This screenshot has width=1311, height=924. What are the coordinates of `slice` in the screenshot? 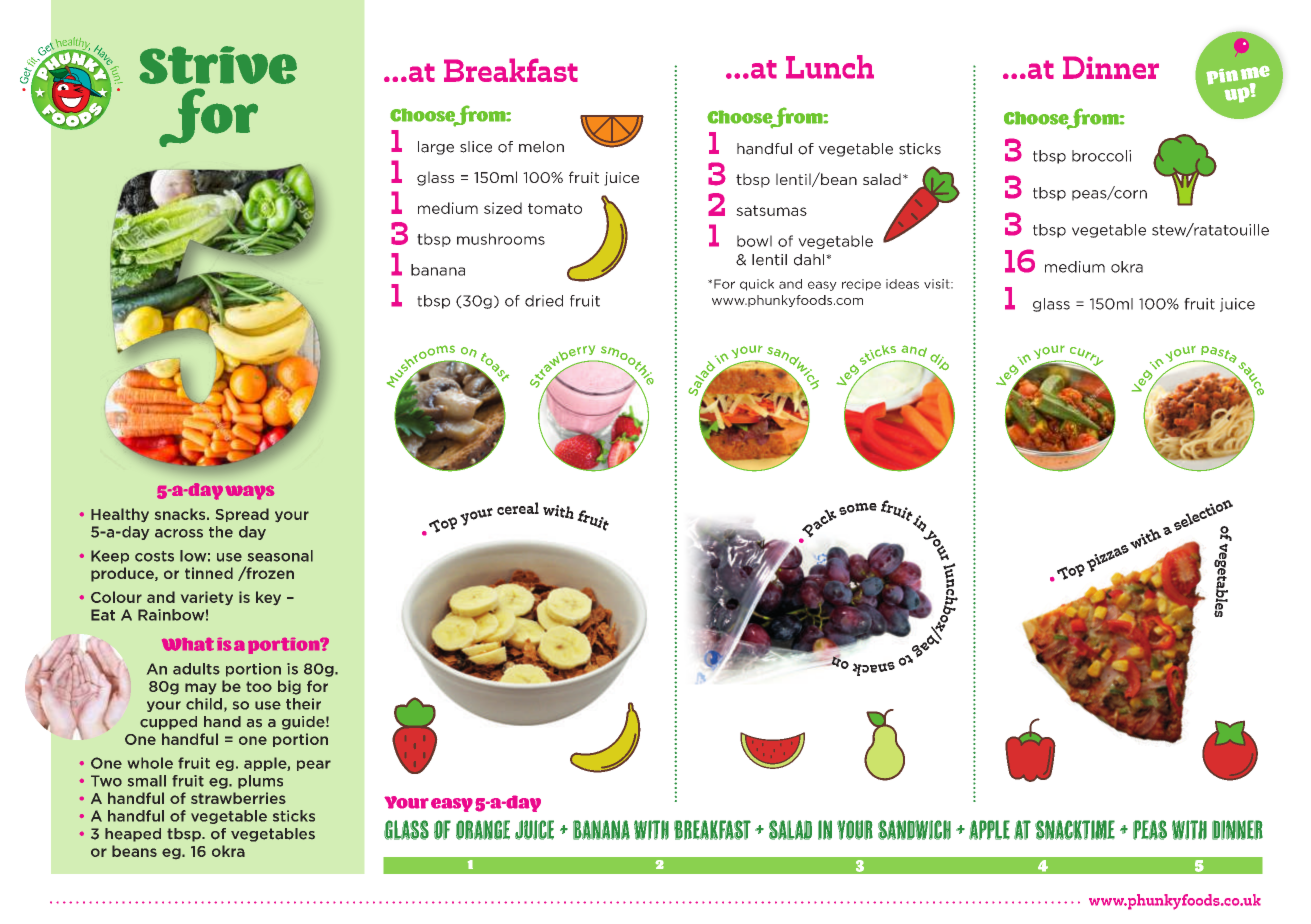 It's located at (476, 147).
